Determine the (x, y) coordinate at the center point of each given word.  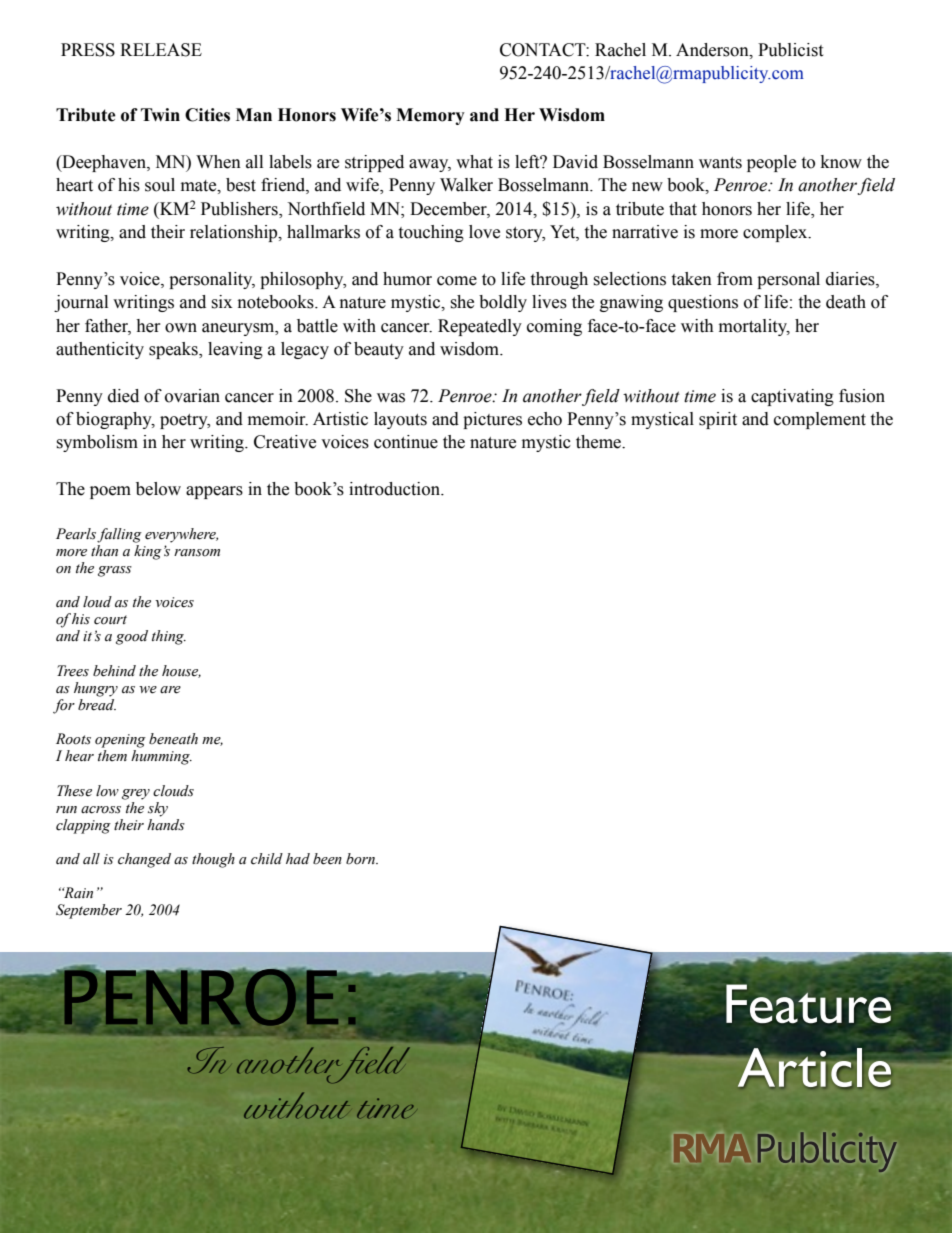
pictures (492, 420)
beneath (173, 739)
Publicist (790, 50)
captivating (792, 397)
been (327, 859)
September (89, 911)
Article (813, 1067)
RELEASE (161, 50)
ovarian (192, 396)
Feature (808, 1003)
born (362, 859)
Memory (430, 116)
